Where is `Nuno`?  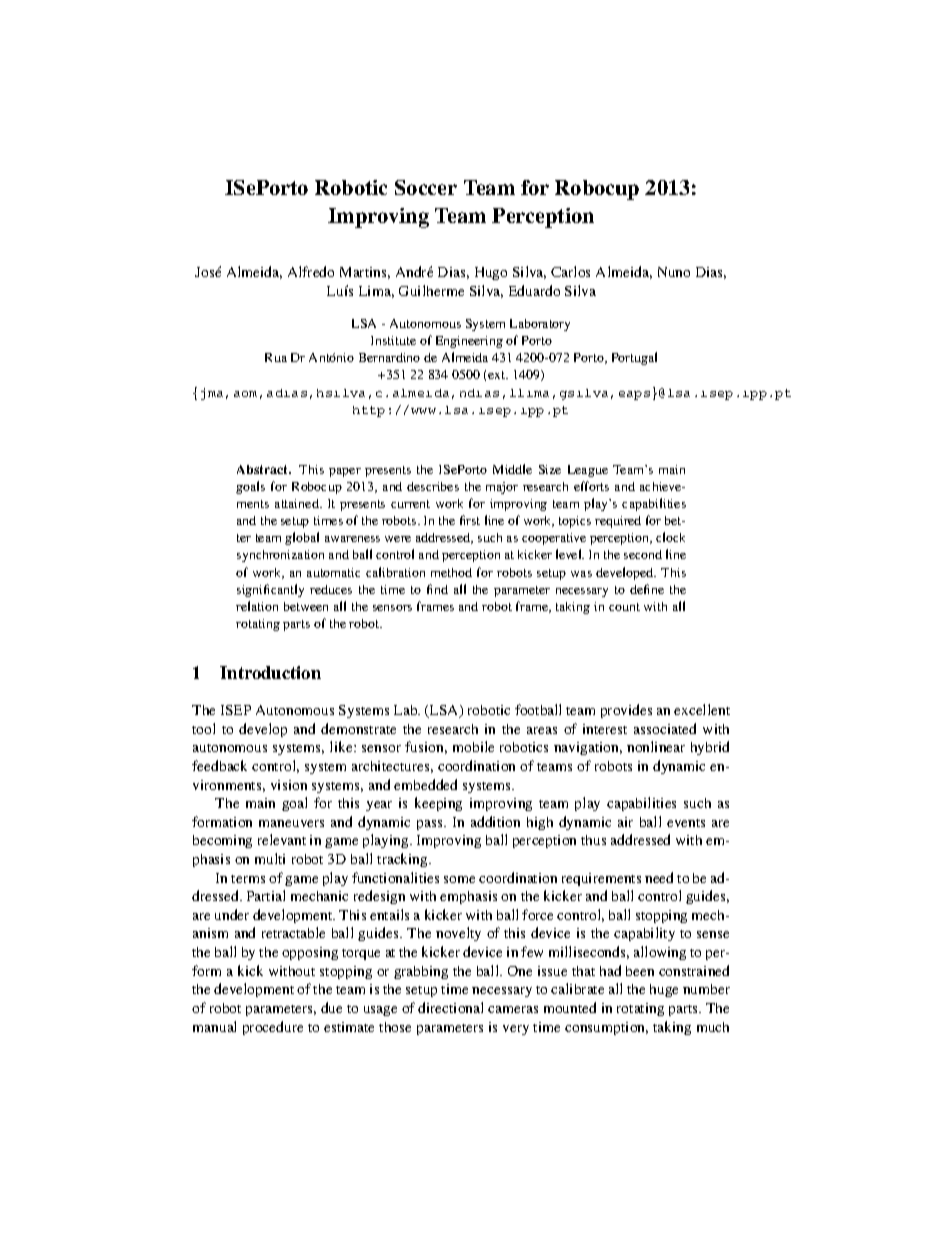
Nuno is located at coordinates (674, 272).
